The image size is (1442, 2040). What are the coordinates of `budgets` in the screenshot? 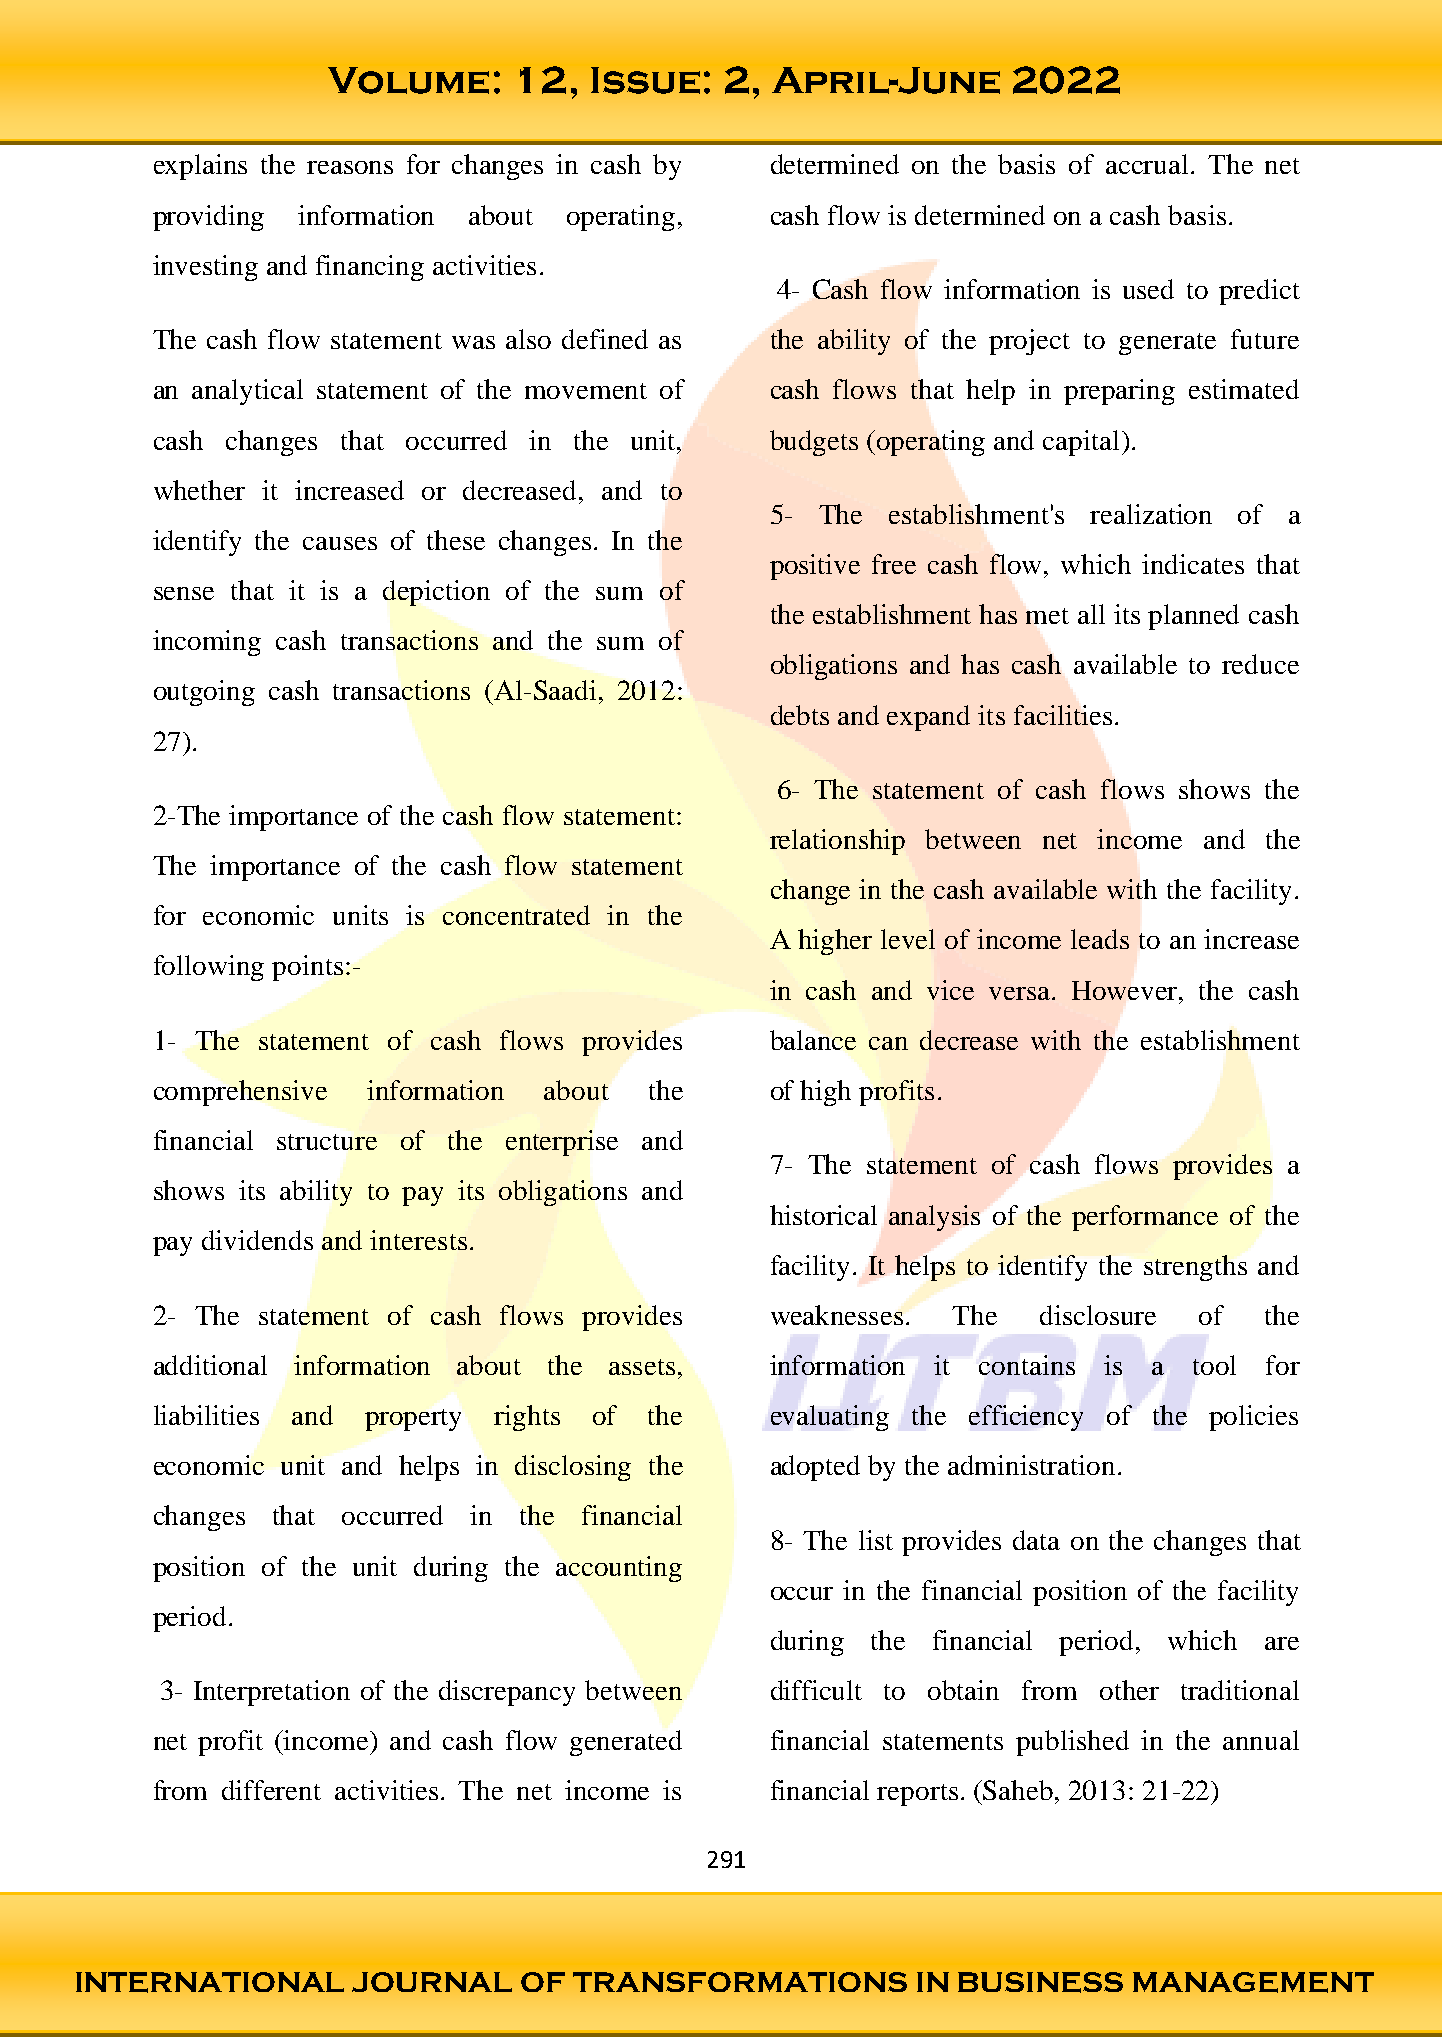 It's located at (814, 443).
